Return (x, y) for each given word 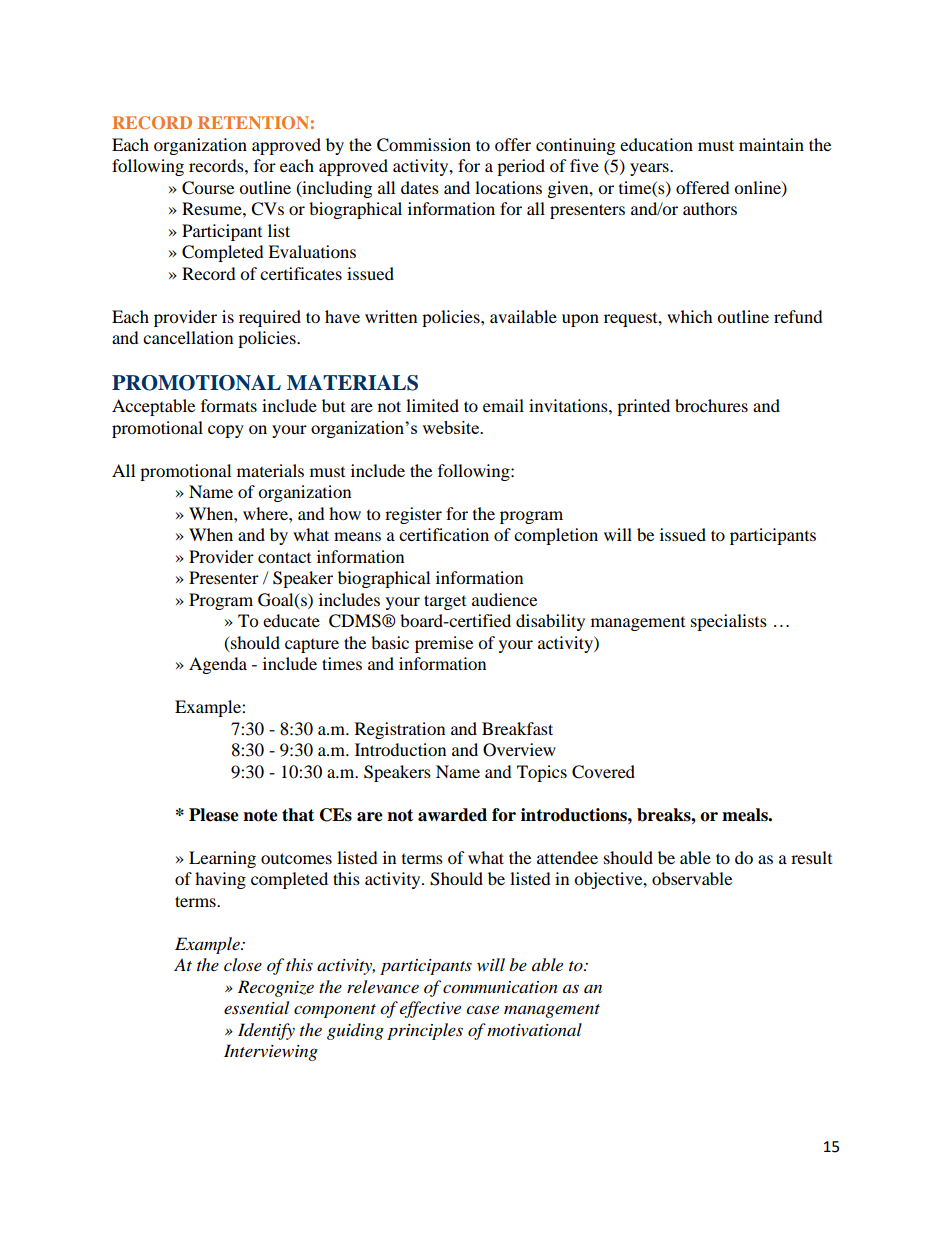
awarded (452, 815)
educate (291, 620)
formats (229, 405)
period (521, 167)
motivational (534, 1030)
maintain (771, 144)
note (260, 815)
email (503, 405)
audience (504, 599)
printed (643, 407)
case (482, 1009)
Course (208, 188)
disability (550, 622)
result (811, 857)
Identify (266, 1031)
